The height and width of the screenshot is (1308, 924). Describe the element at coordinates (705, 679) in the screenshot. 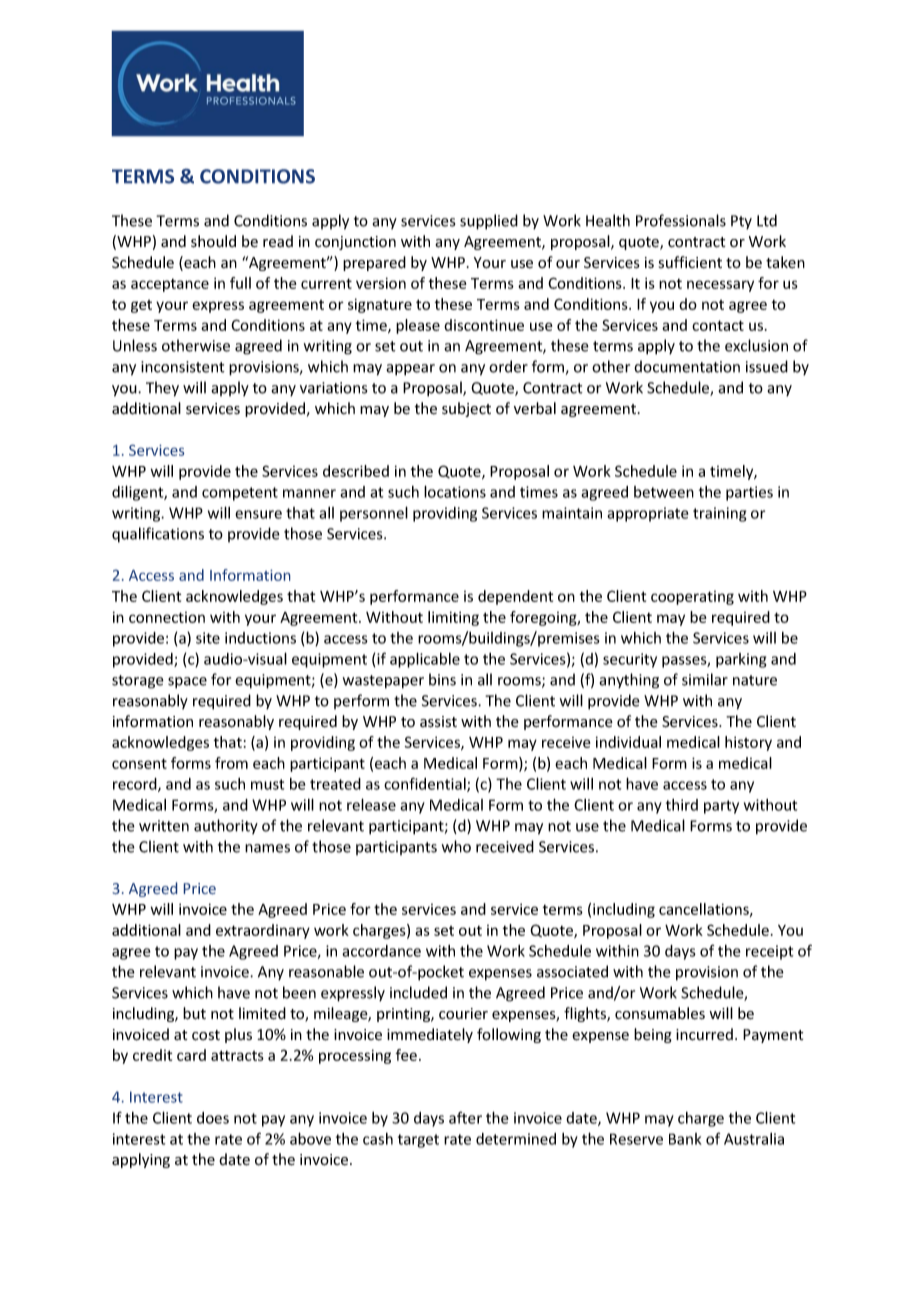

I see `similar` at that location.
